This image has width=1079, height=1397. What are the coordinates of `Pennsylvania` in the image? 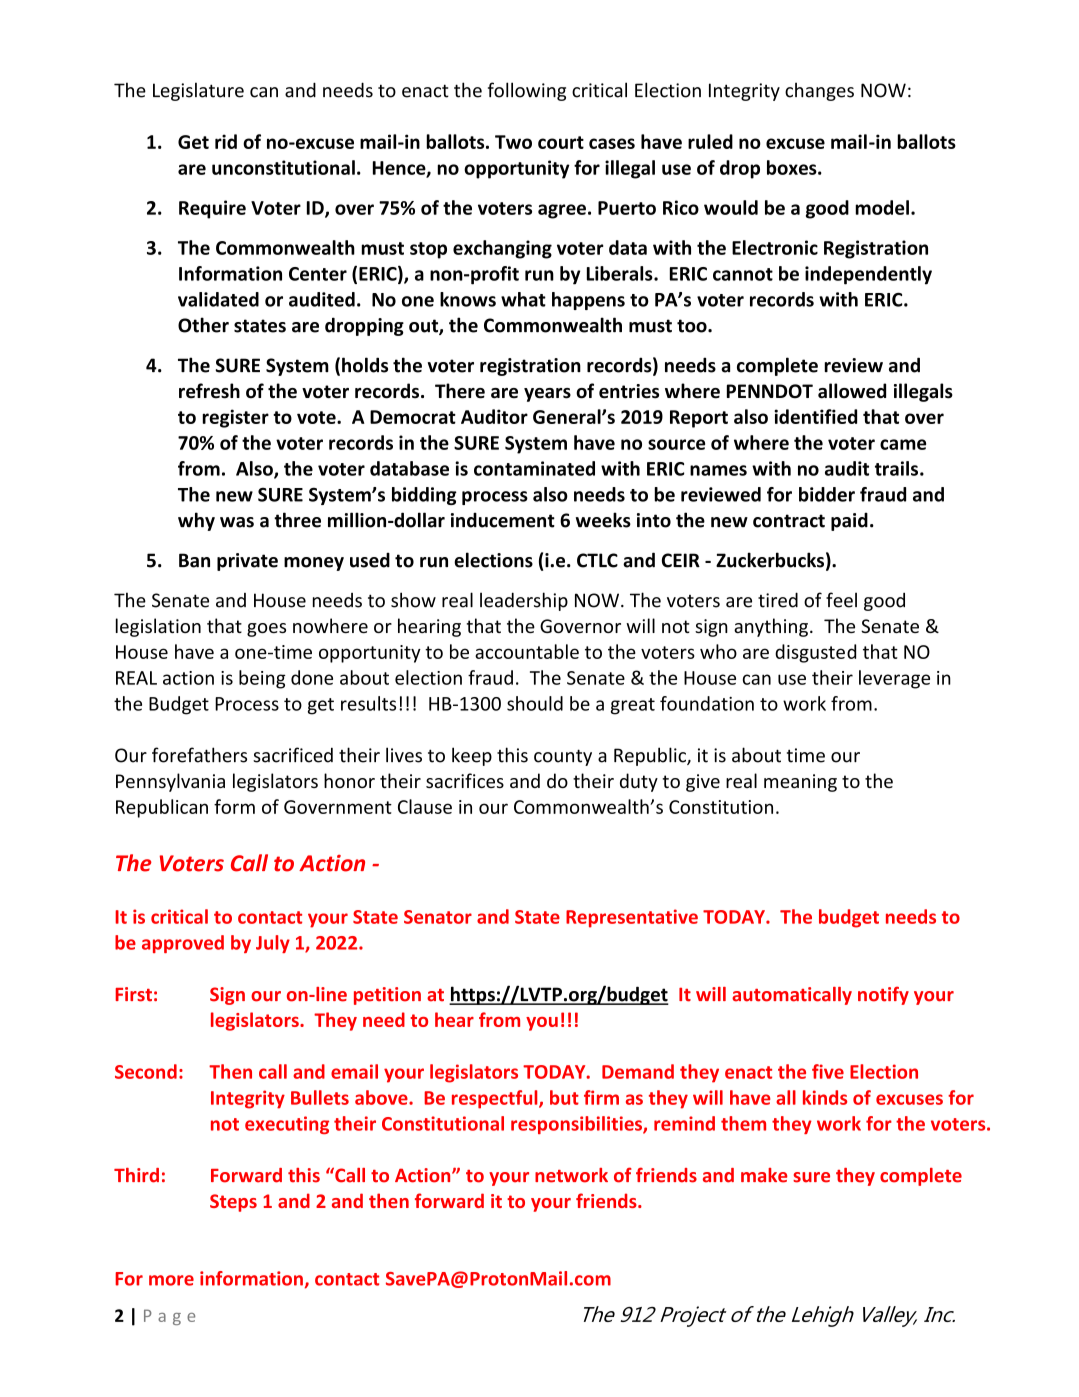 It's located at (170, 782).
